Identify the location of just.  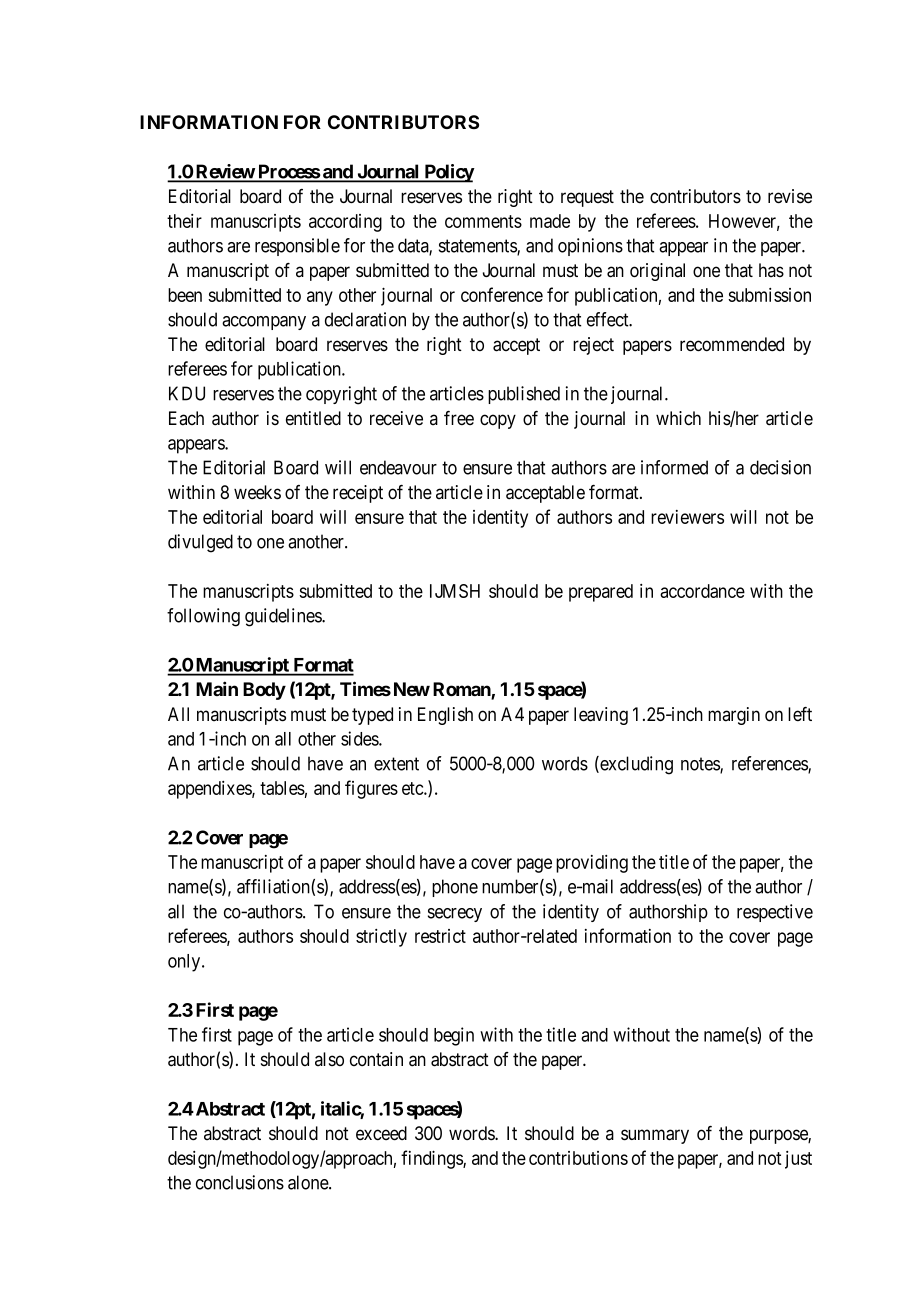
(798, 1160).
